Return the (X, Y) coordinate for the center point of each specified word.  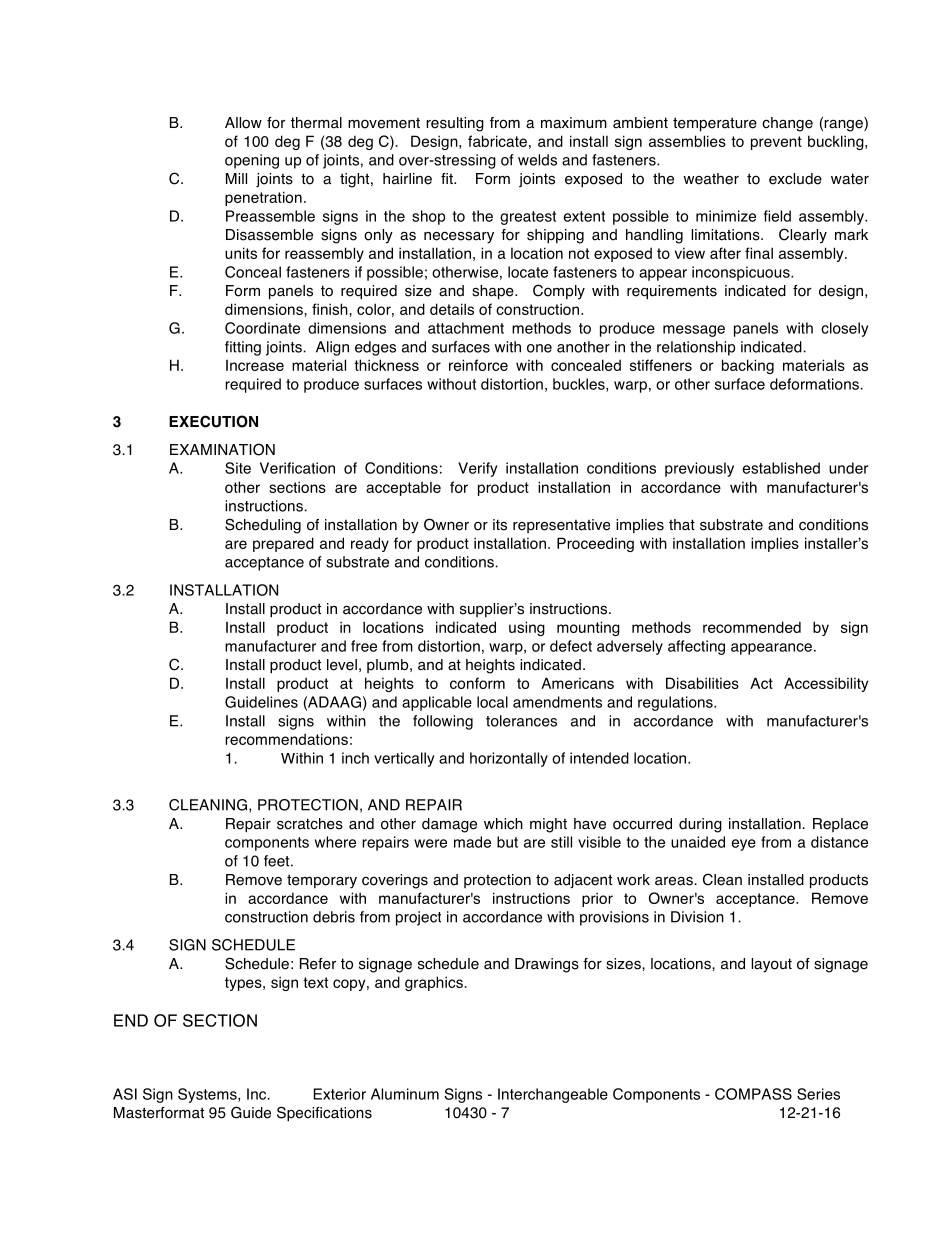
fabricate (497, 141)
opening (252, 161)
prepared (283, 544)
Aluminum (405, 1094)
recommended (752, 627)
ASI (125, 1094)
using (527, 628)
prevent (776, 143)
